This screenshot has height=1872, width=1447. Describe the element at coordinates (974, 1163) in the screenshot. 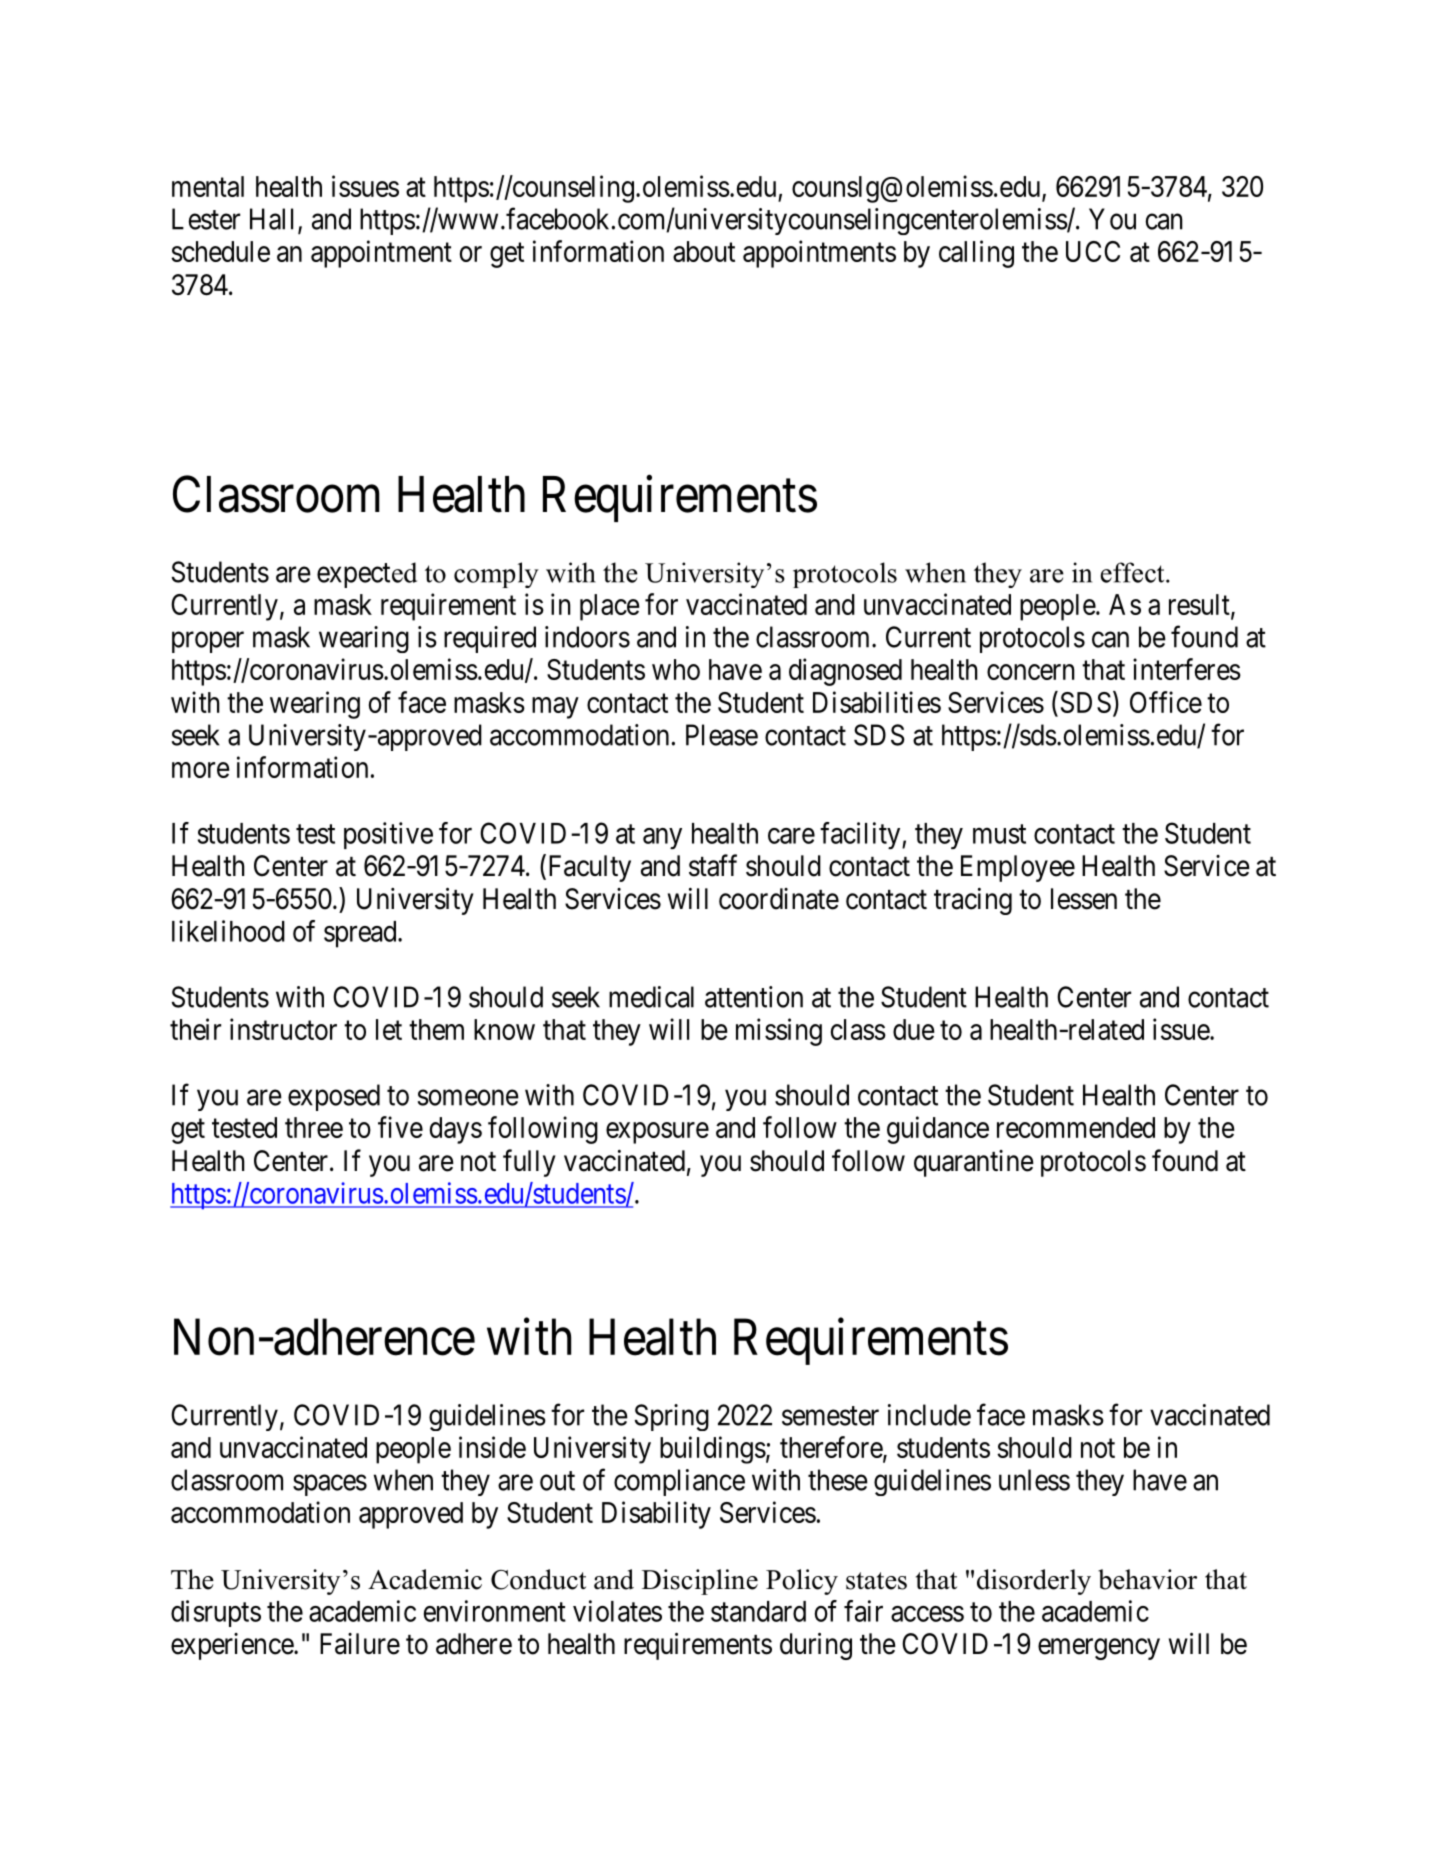

I see `quarantine` at that location.
